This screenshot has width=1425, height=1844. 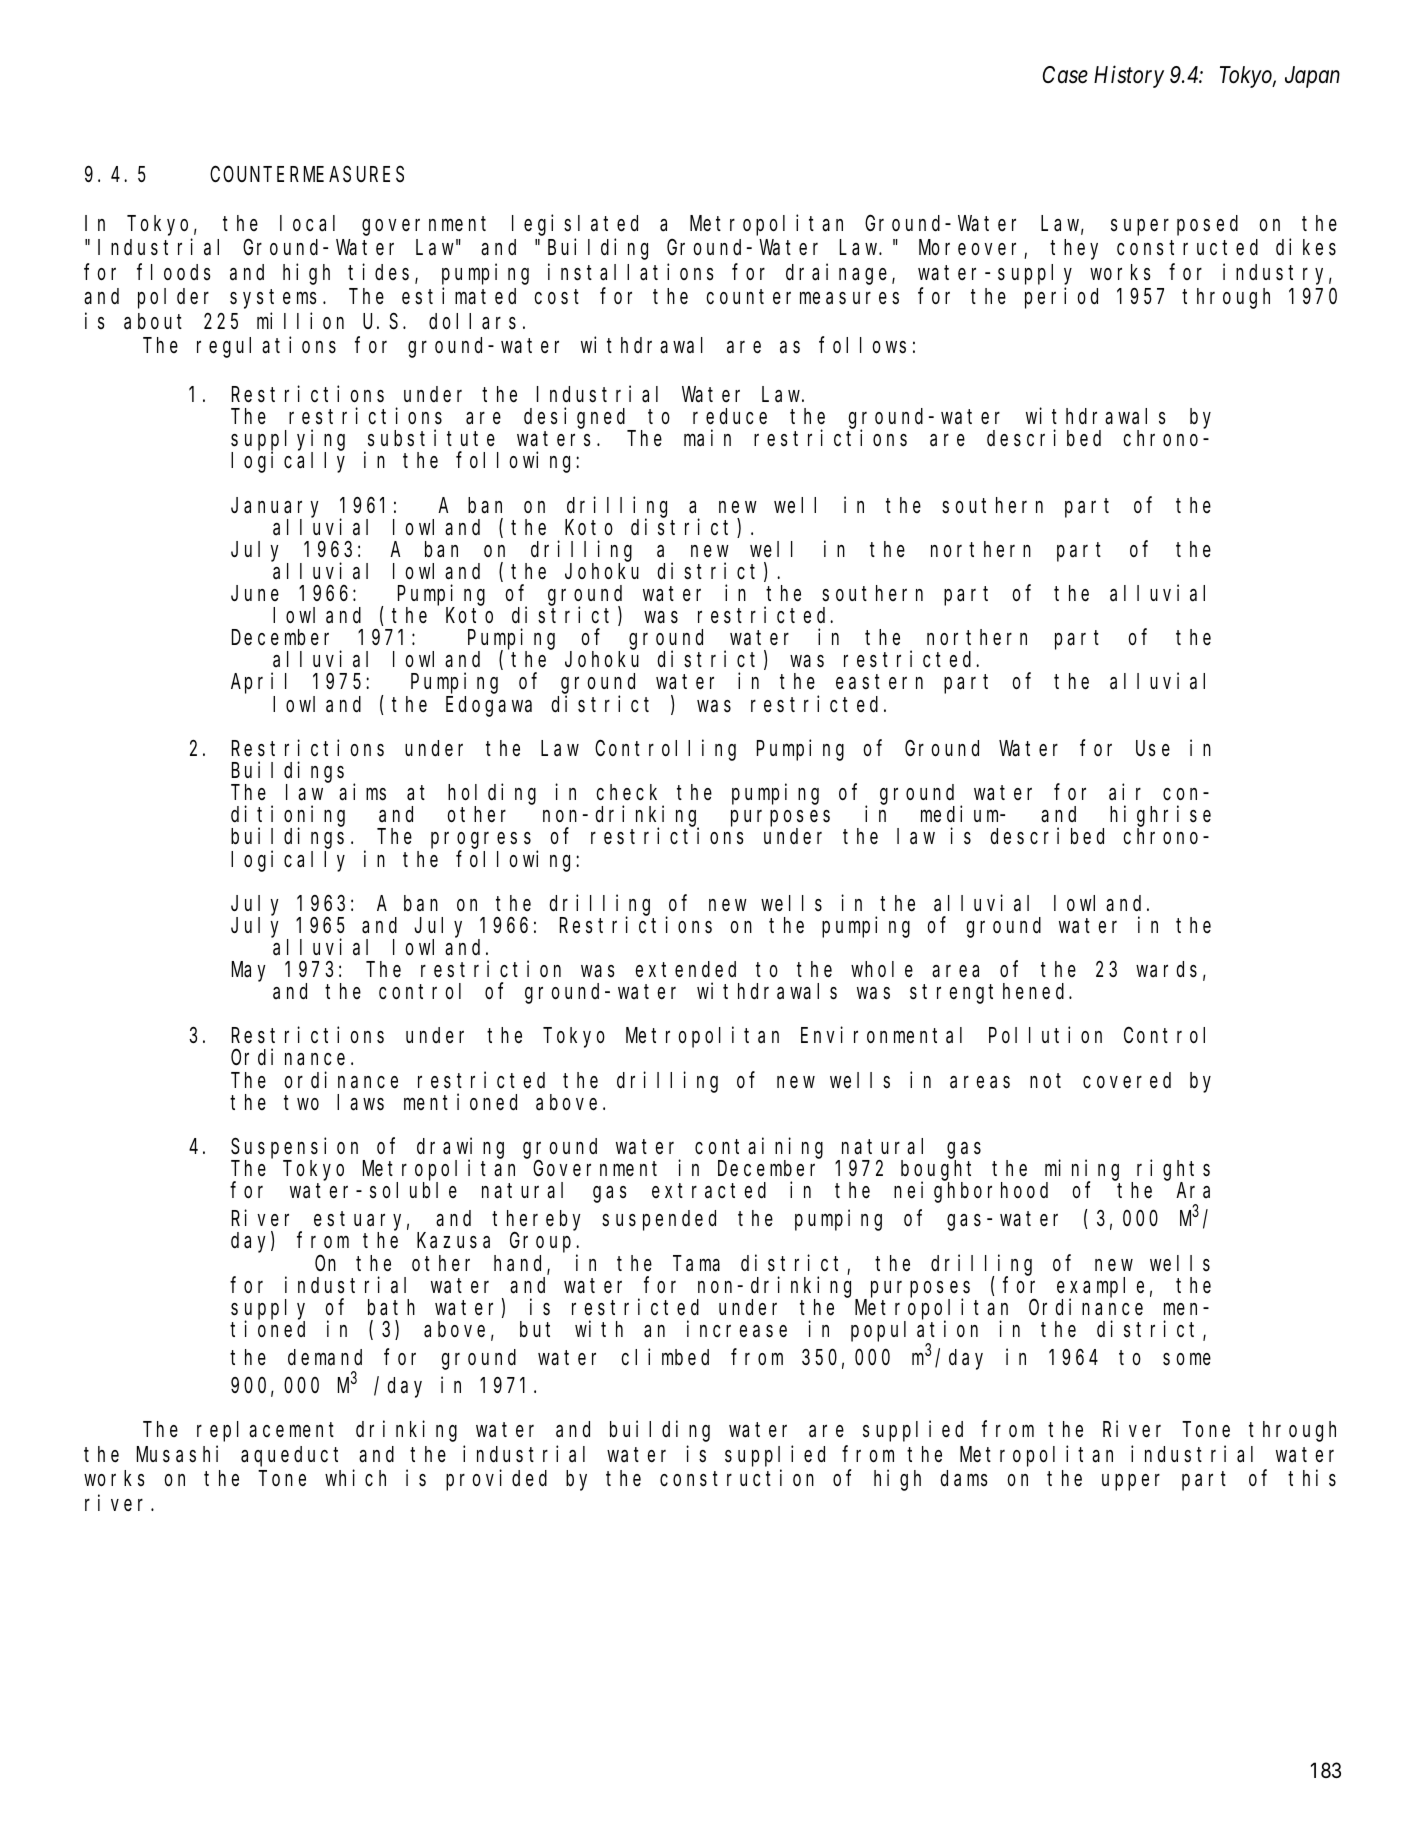 What do you see at coordinates (1153, 749) in the screenshot?
I see `Use` at bounding box center [1153, 749].
